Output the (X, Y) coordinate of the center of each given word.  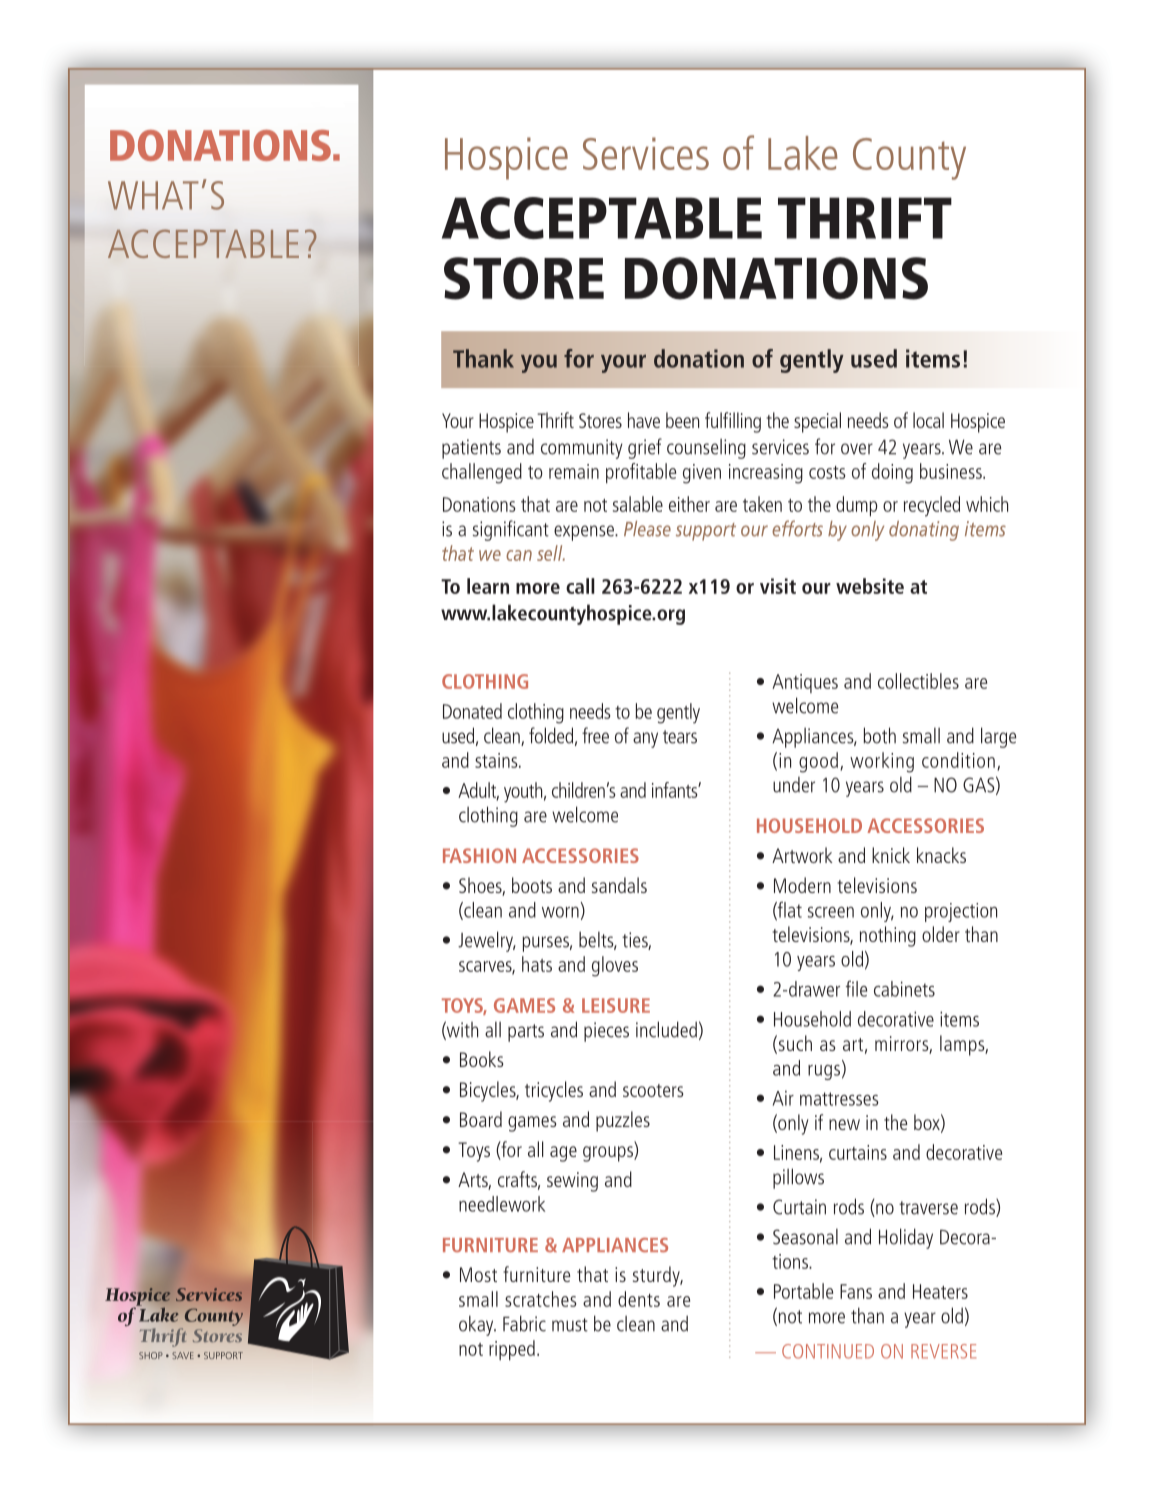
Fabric (524, 1323)
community (582, 449)
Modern (802, 885)
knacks (941, 855)
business (952, 471)
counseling (706, 449)
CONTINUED (828, 1351)
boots (532, 885)
